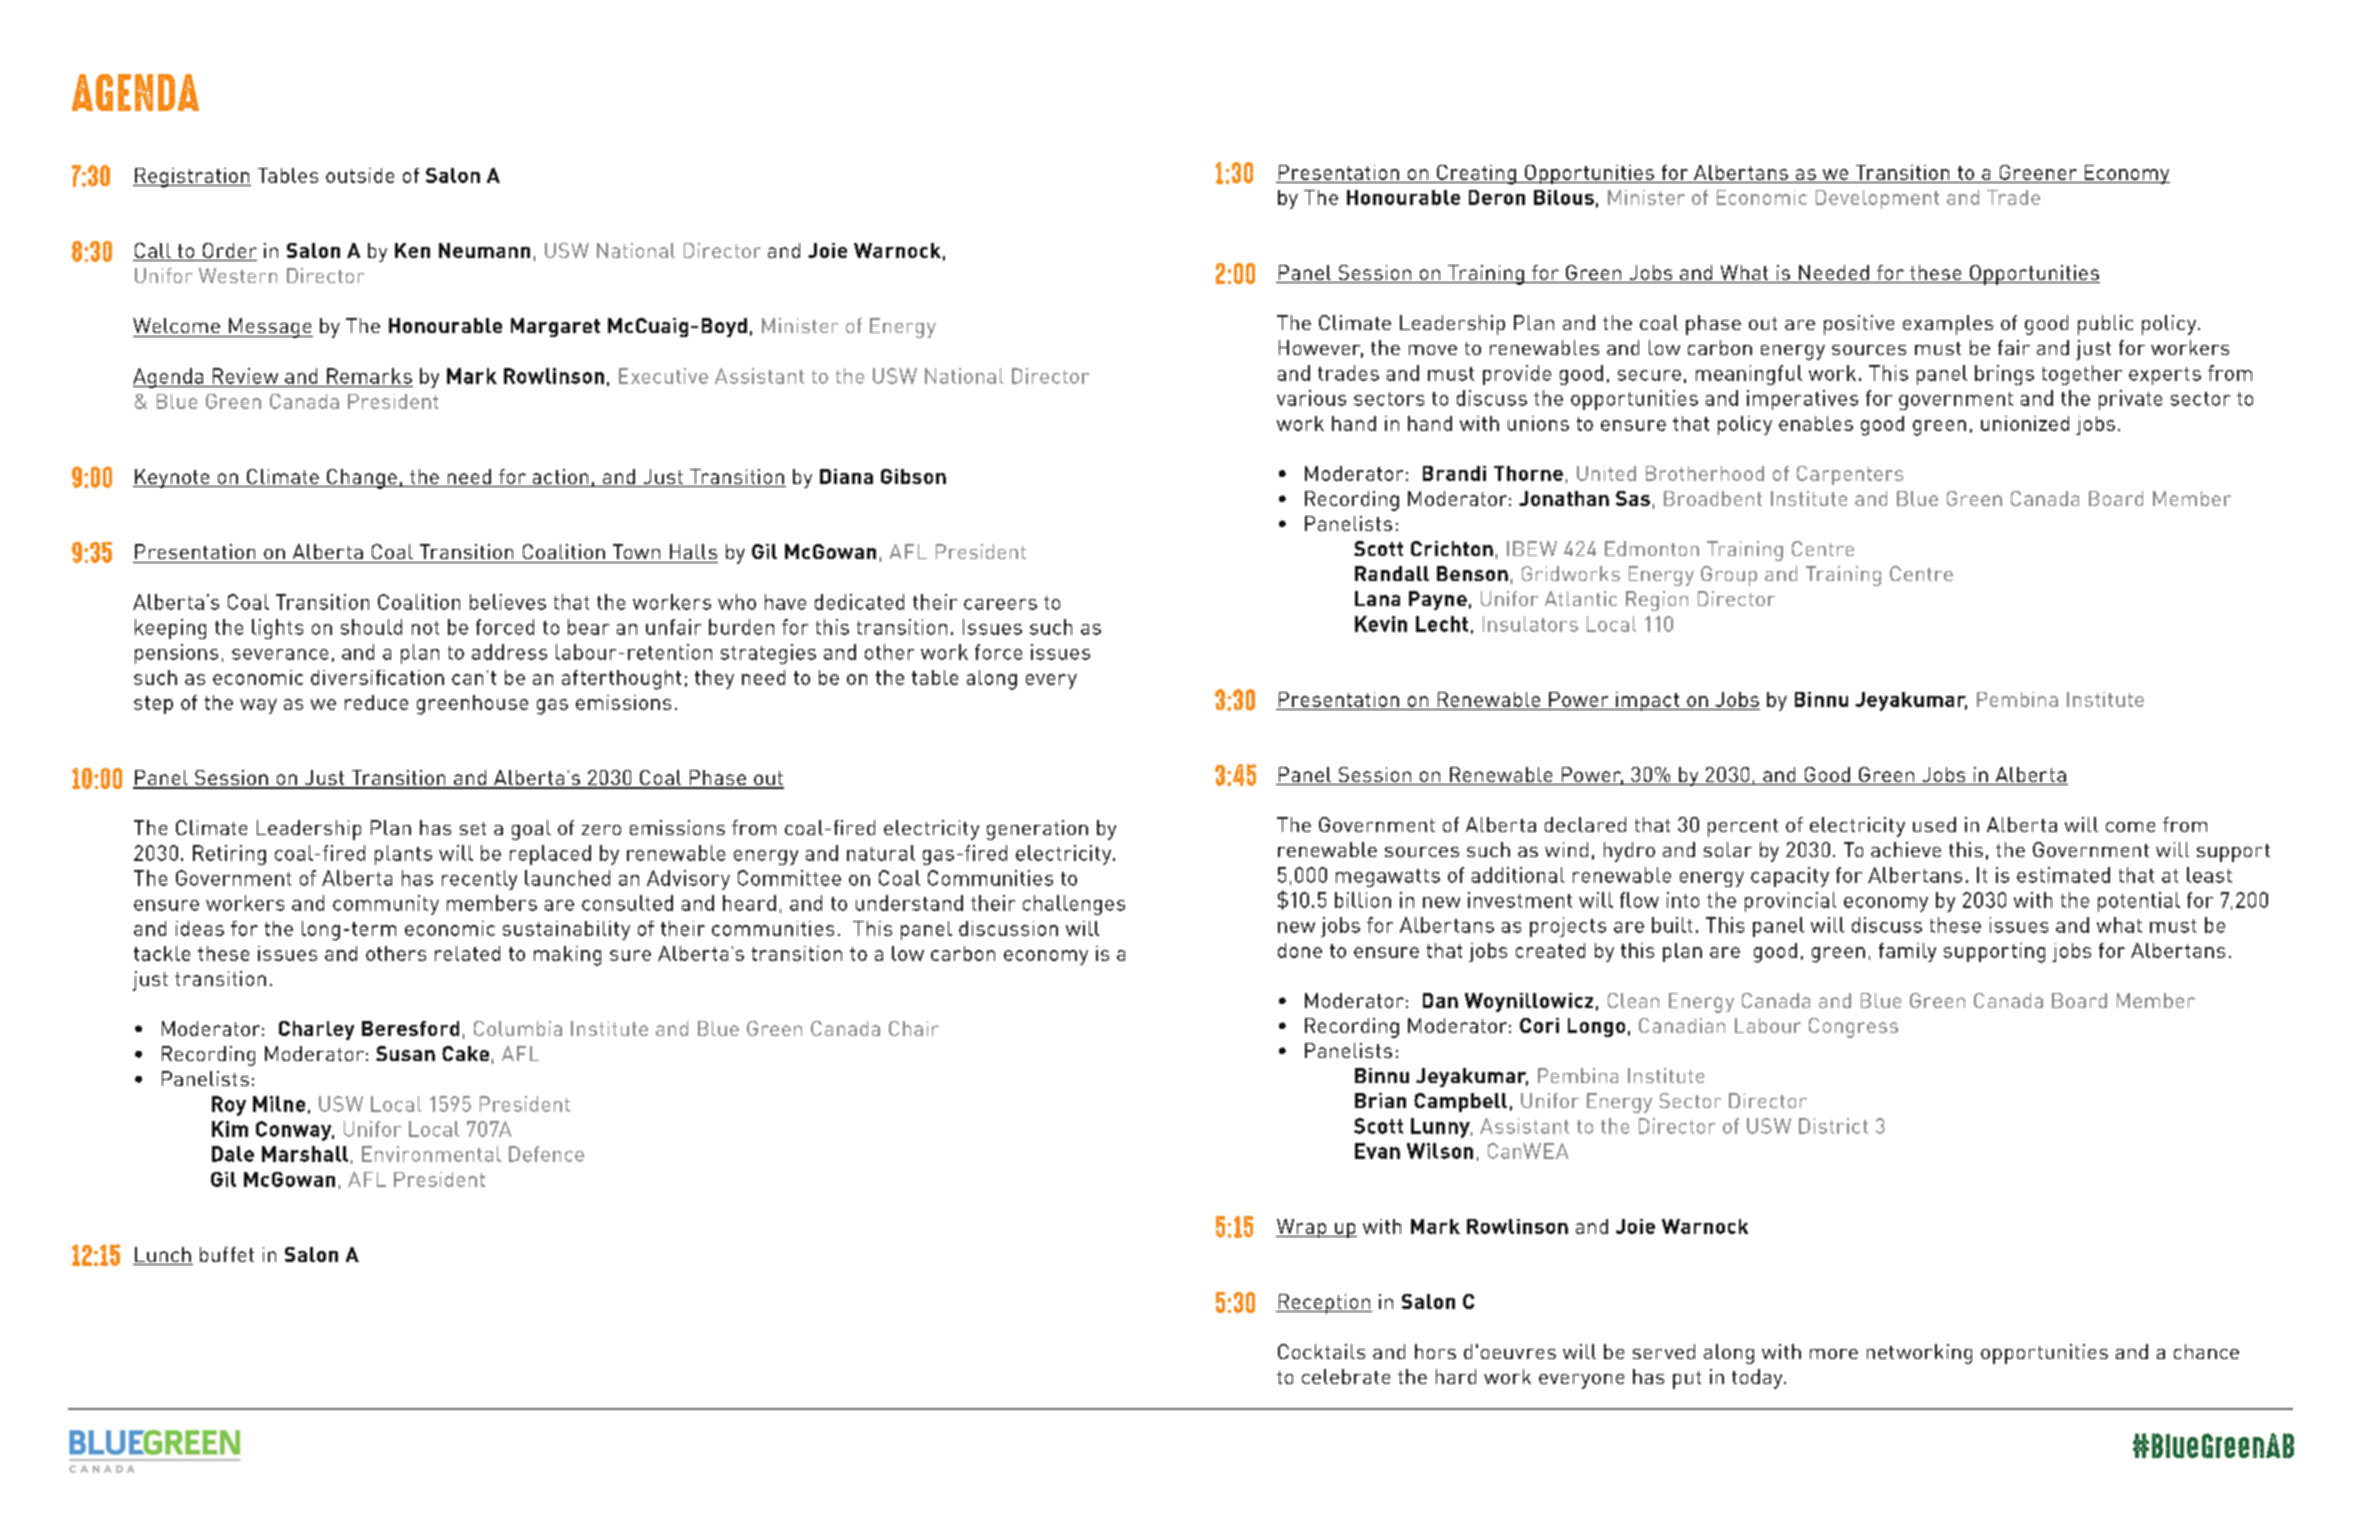 This document has height=1529, width=2363. What do you see at coordinates (1300, 950) in the document?
I see `done` at bounding box center [1300, 950].
